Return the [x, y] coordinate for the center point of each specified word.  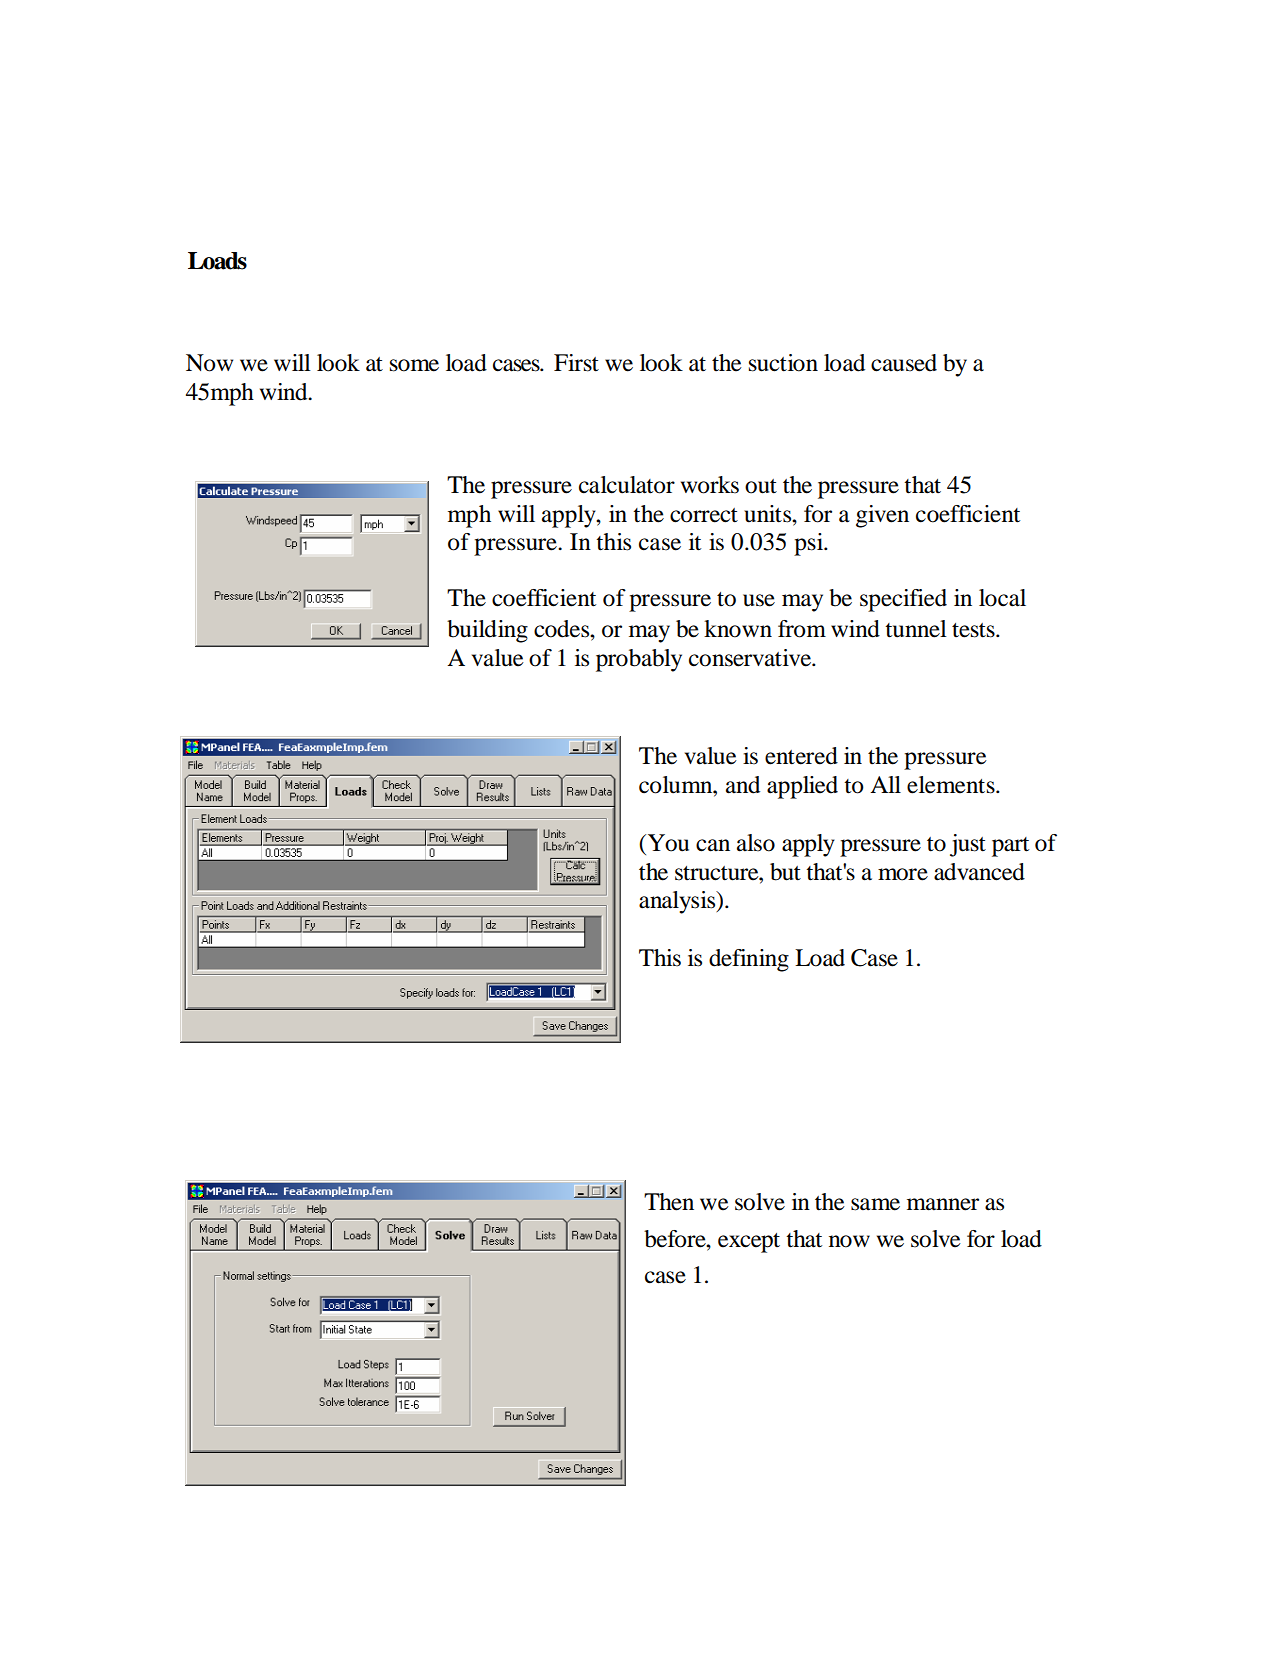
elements [952, 785]
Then [669, 1202]
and [743, 785]
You [668, 843]
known [738, 629]
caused [904, 363]
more [903, 874]
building [487, 631]
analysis [678, 902]
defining [749, 960]
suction [783, 363]
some [414, 365]
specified [903, 600]
